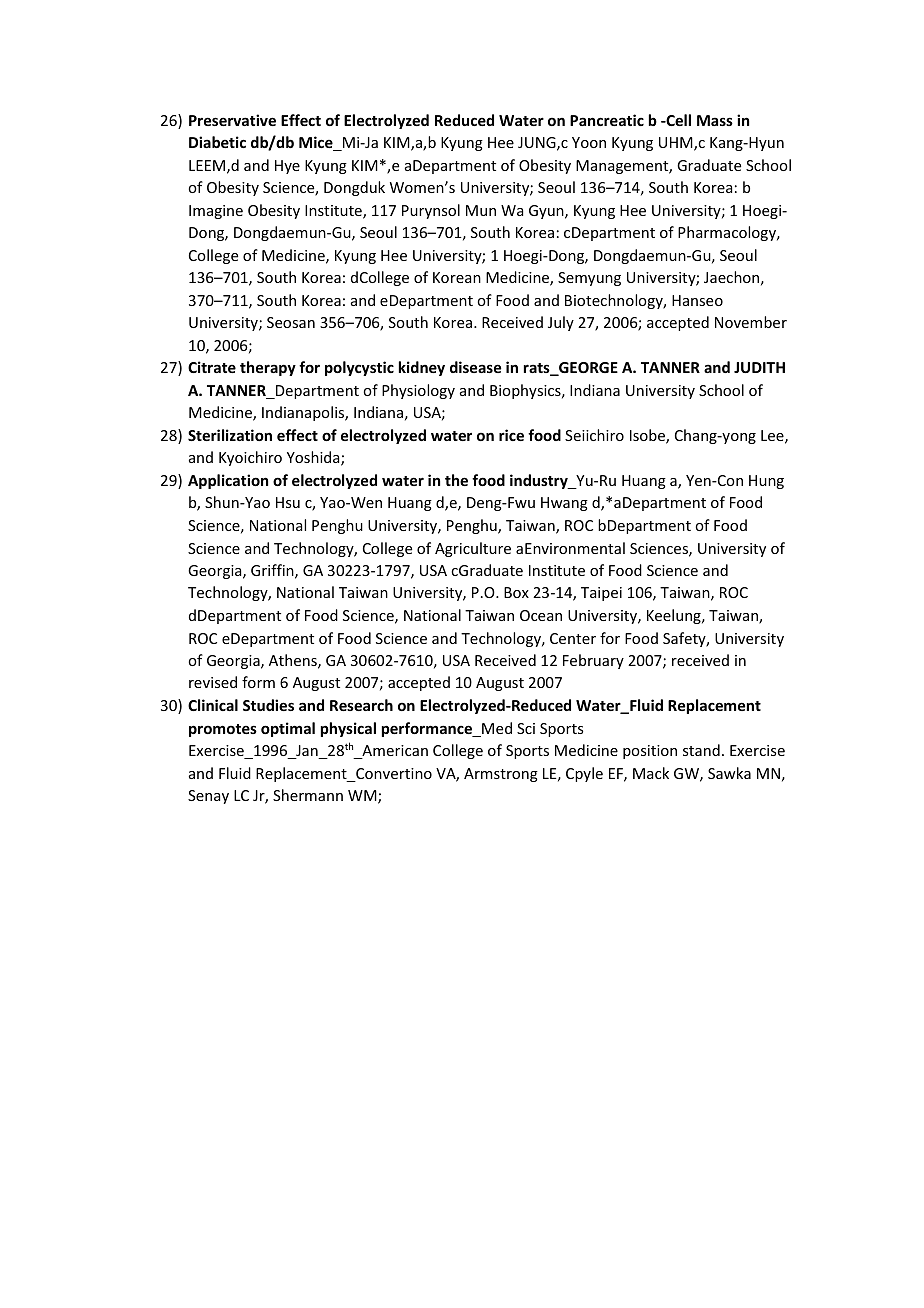 This page has height=1308, width=924. I want to click on Hye, so click(287, 167).
